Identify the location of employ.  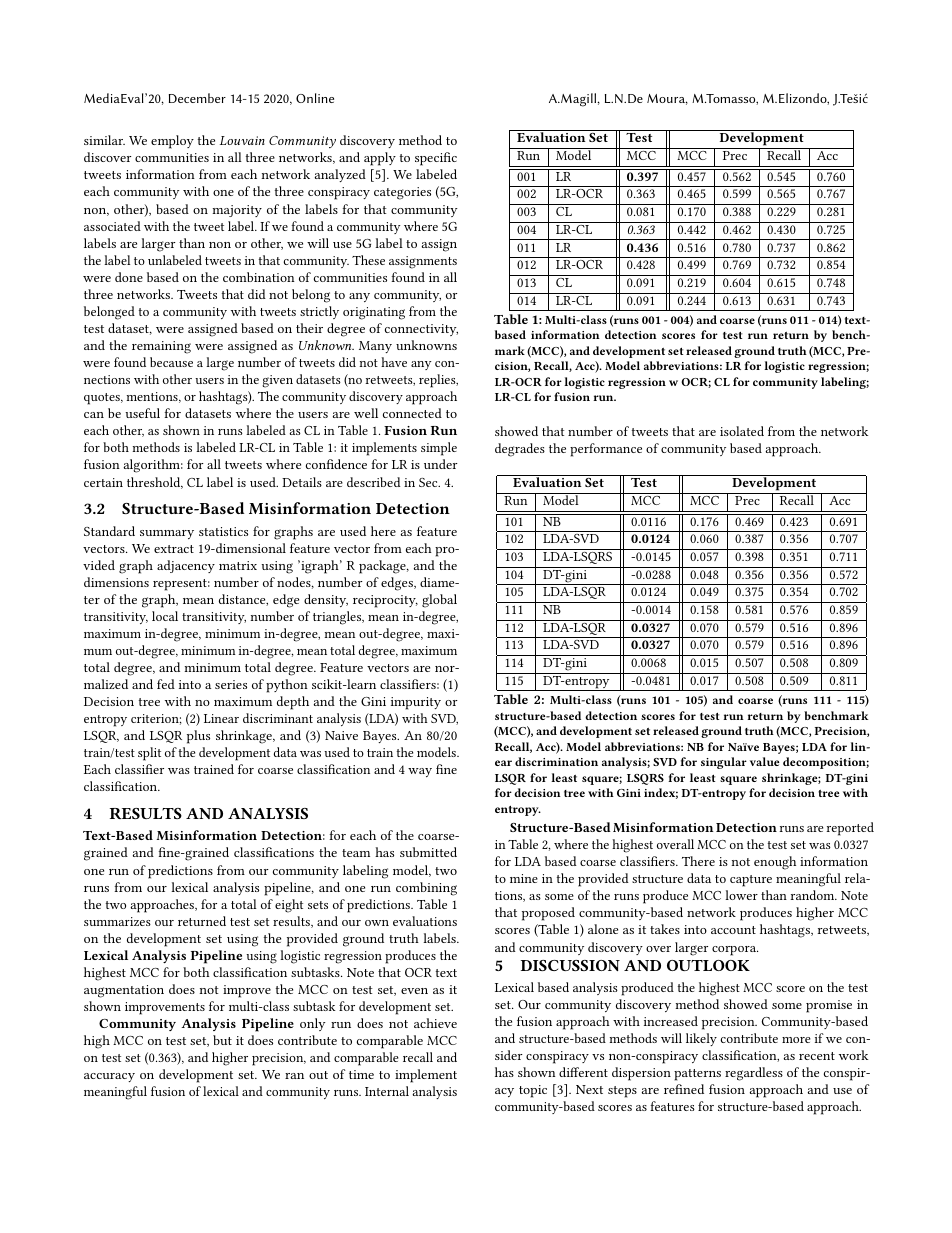
(172, 142).
